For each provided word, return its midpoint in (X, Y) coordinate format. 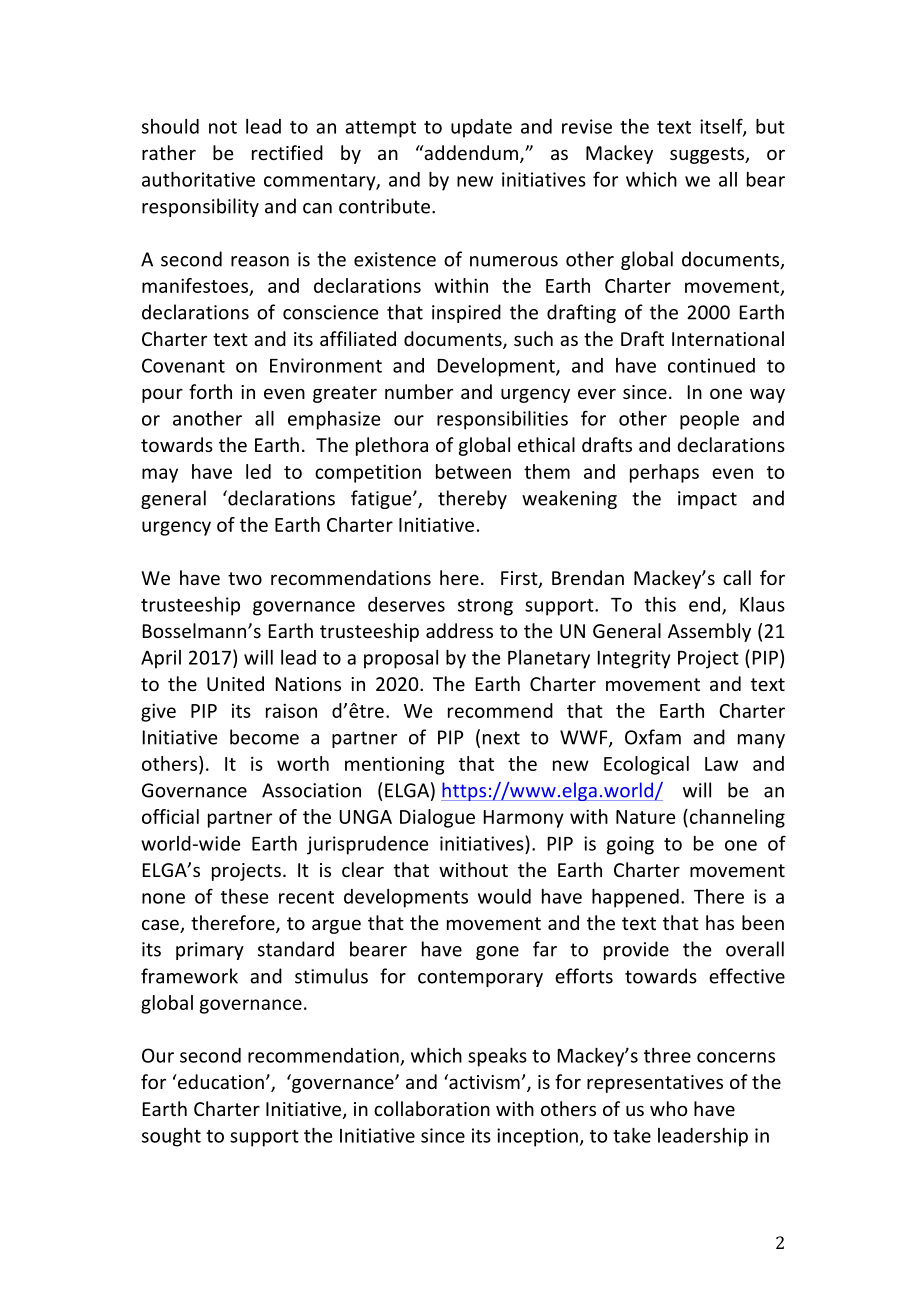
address (459, 630)
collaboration (432, 1108)
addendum (470, 152)
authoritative (198, 179)
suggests (708, 155)
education (219, 1081)
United (235, 683)
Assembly (709, 632)
